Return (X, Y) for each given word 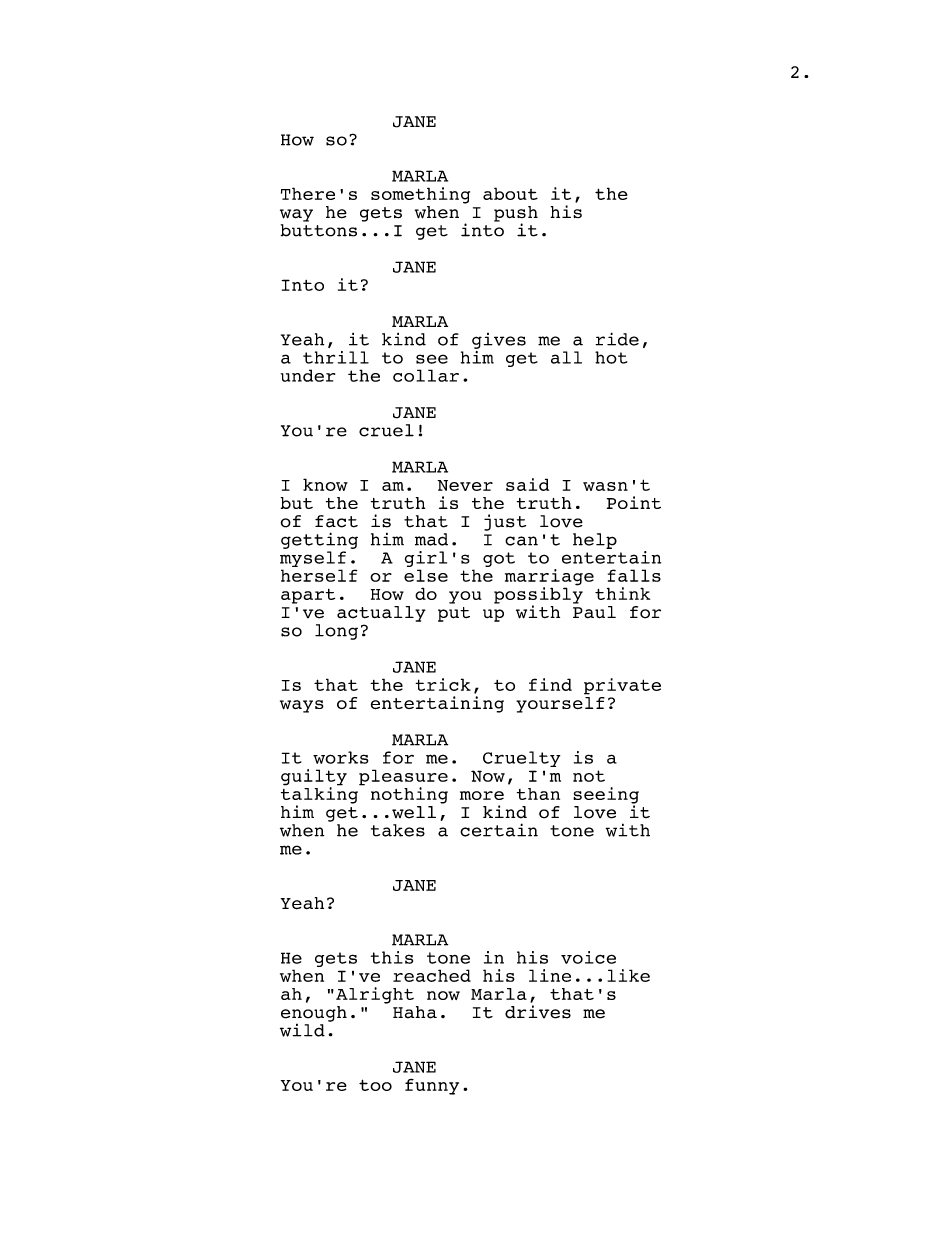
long (336, 632)
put (454, 614)
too (375, 1085)
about (510, 193)
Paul (594, 612)
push (516, 215)
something (420, 195)
